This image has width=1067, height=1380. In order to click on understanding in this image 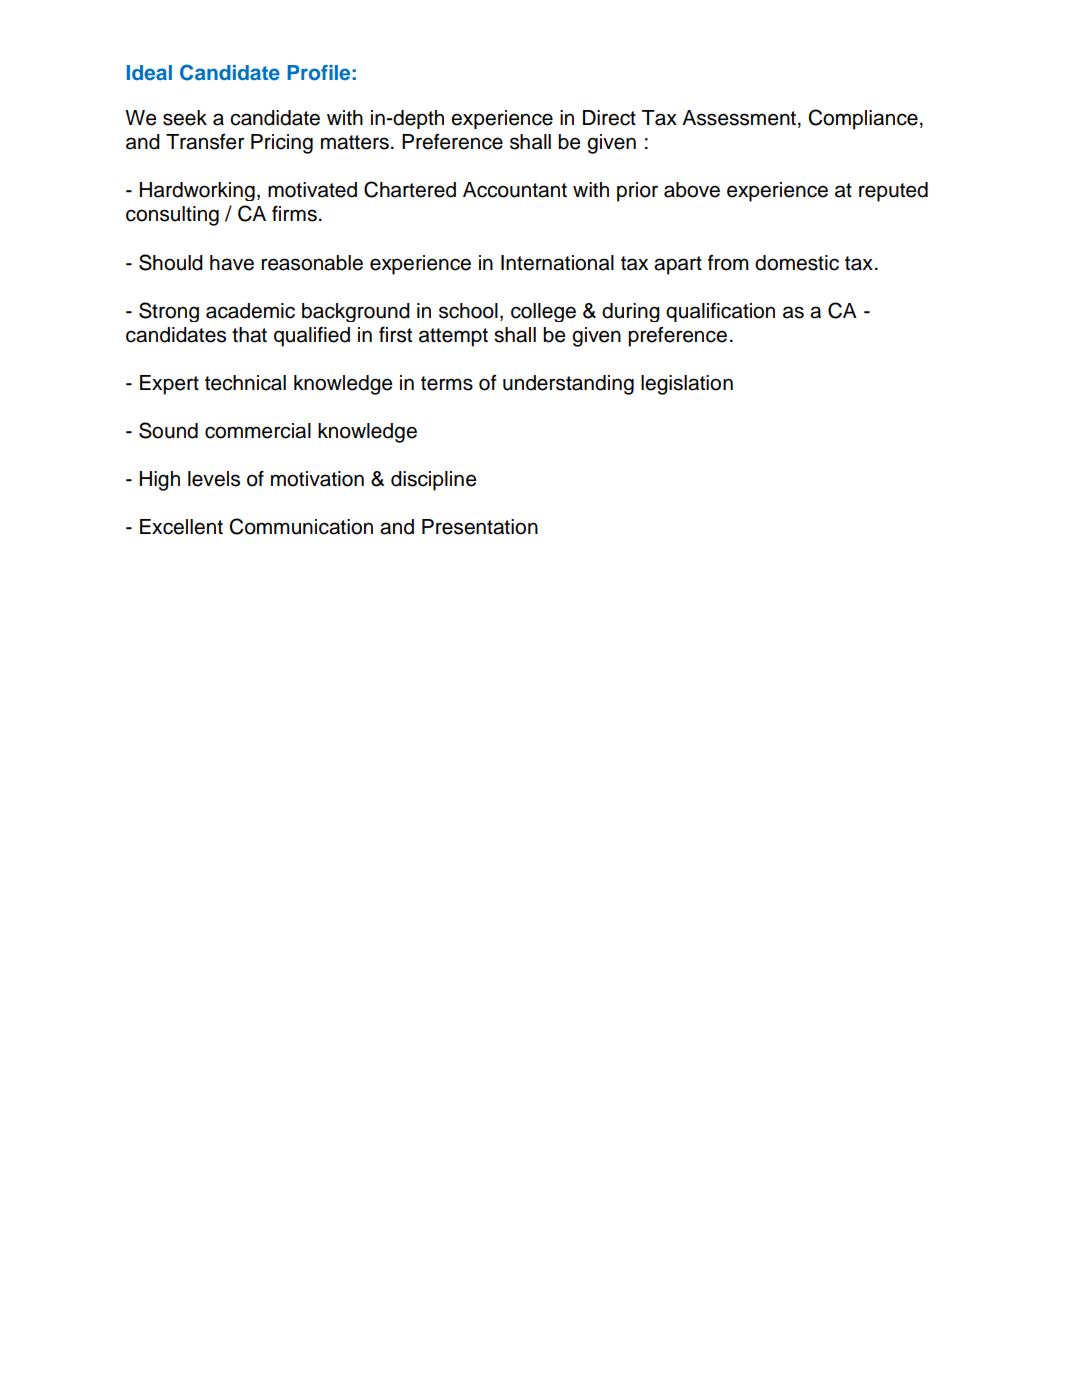, I will do `click(568, 385)`.
